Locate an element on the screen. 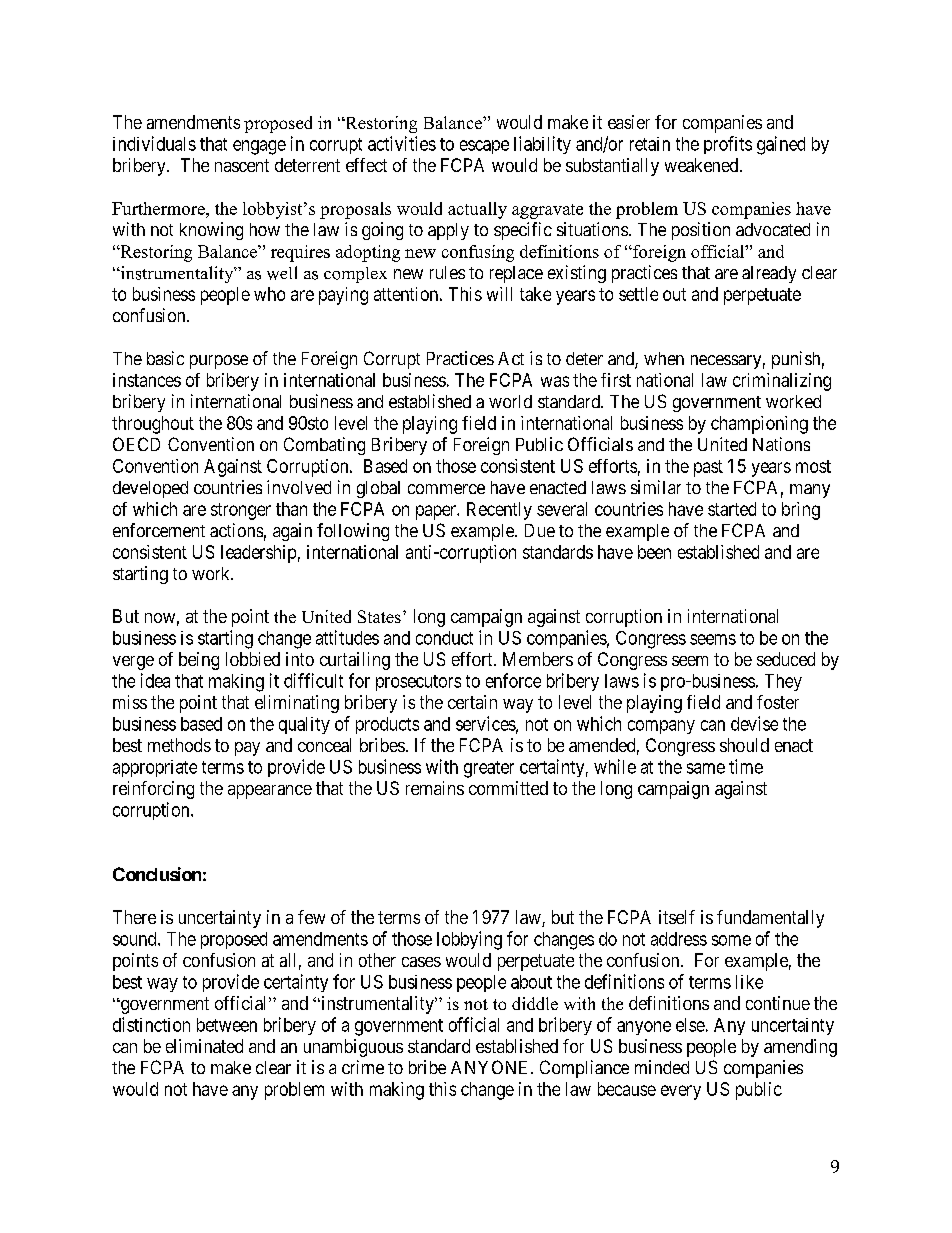 This screenshot has height=1233, width=952. remains is located at coordinates (435, 788).
